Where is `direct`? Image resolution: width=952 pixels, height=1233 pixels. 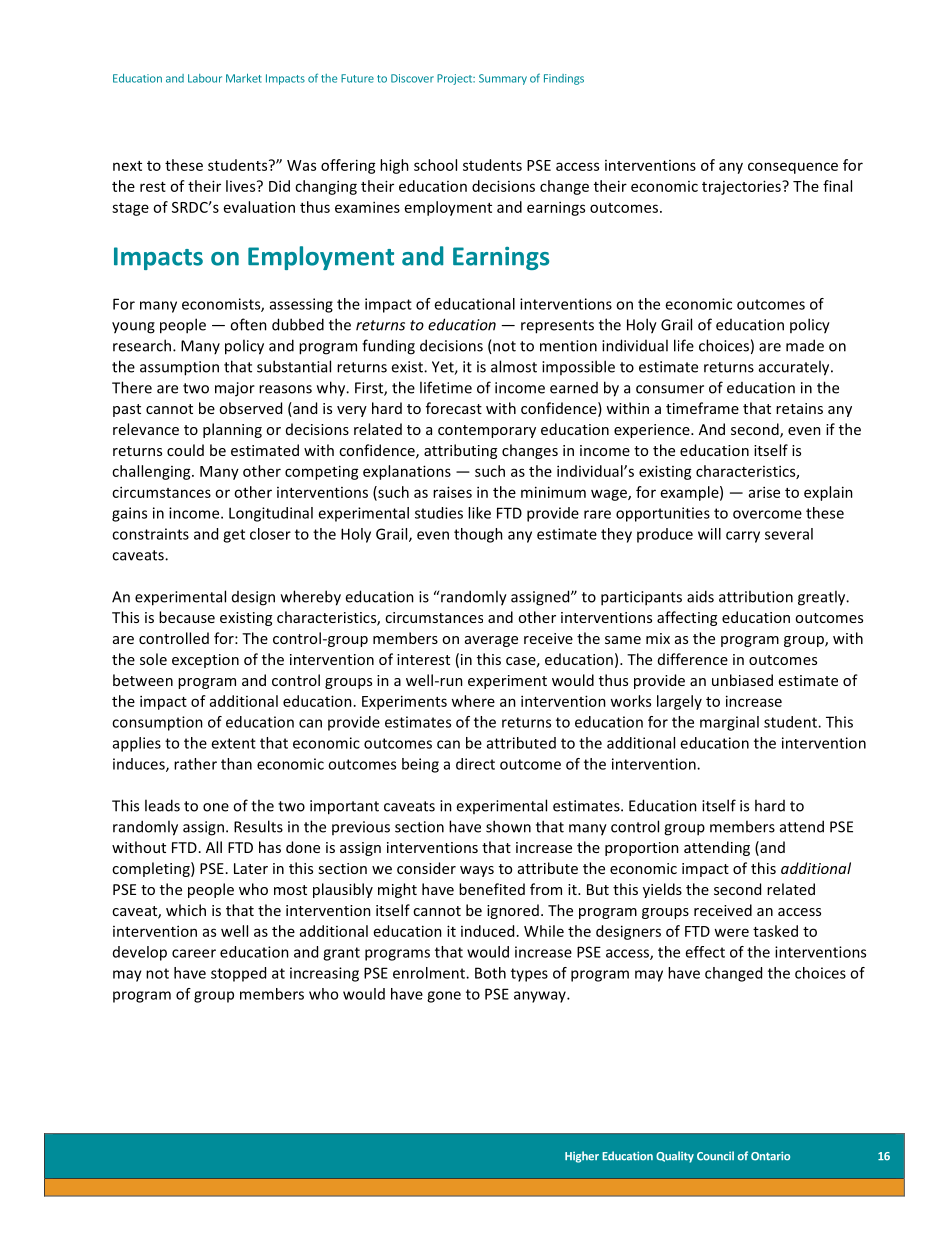 direct is located at coordinates (475, 764).
